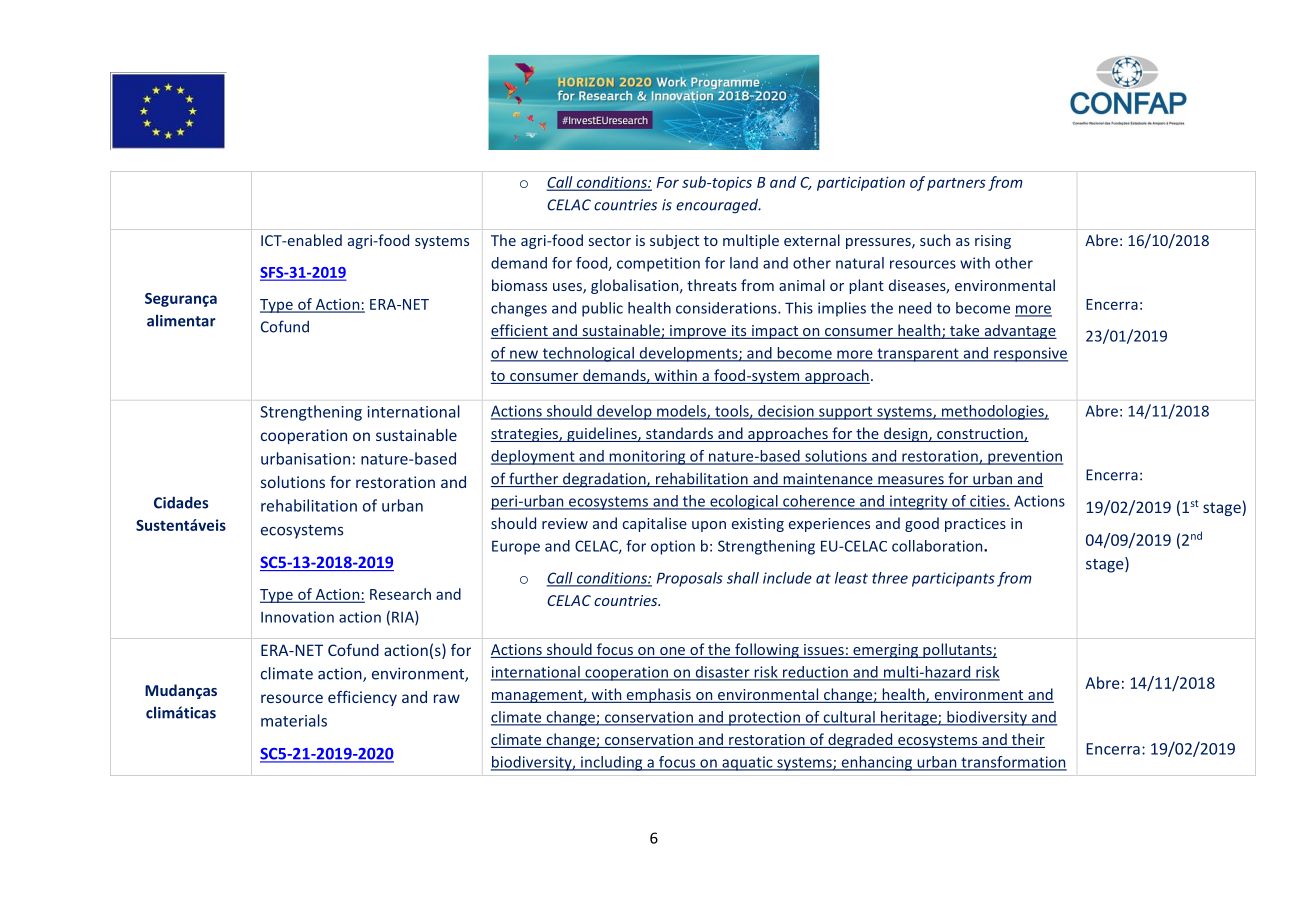 This page has width=1308, height=924. What do you see at coordinates (297, 617) in the page?
I see `Innovation` at bounding box center [297, 617].
